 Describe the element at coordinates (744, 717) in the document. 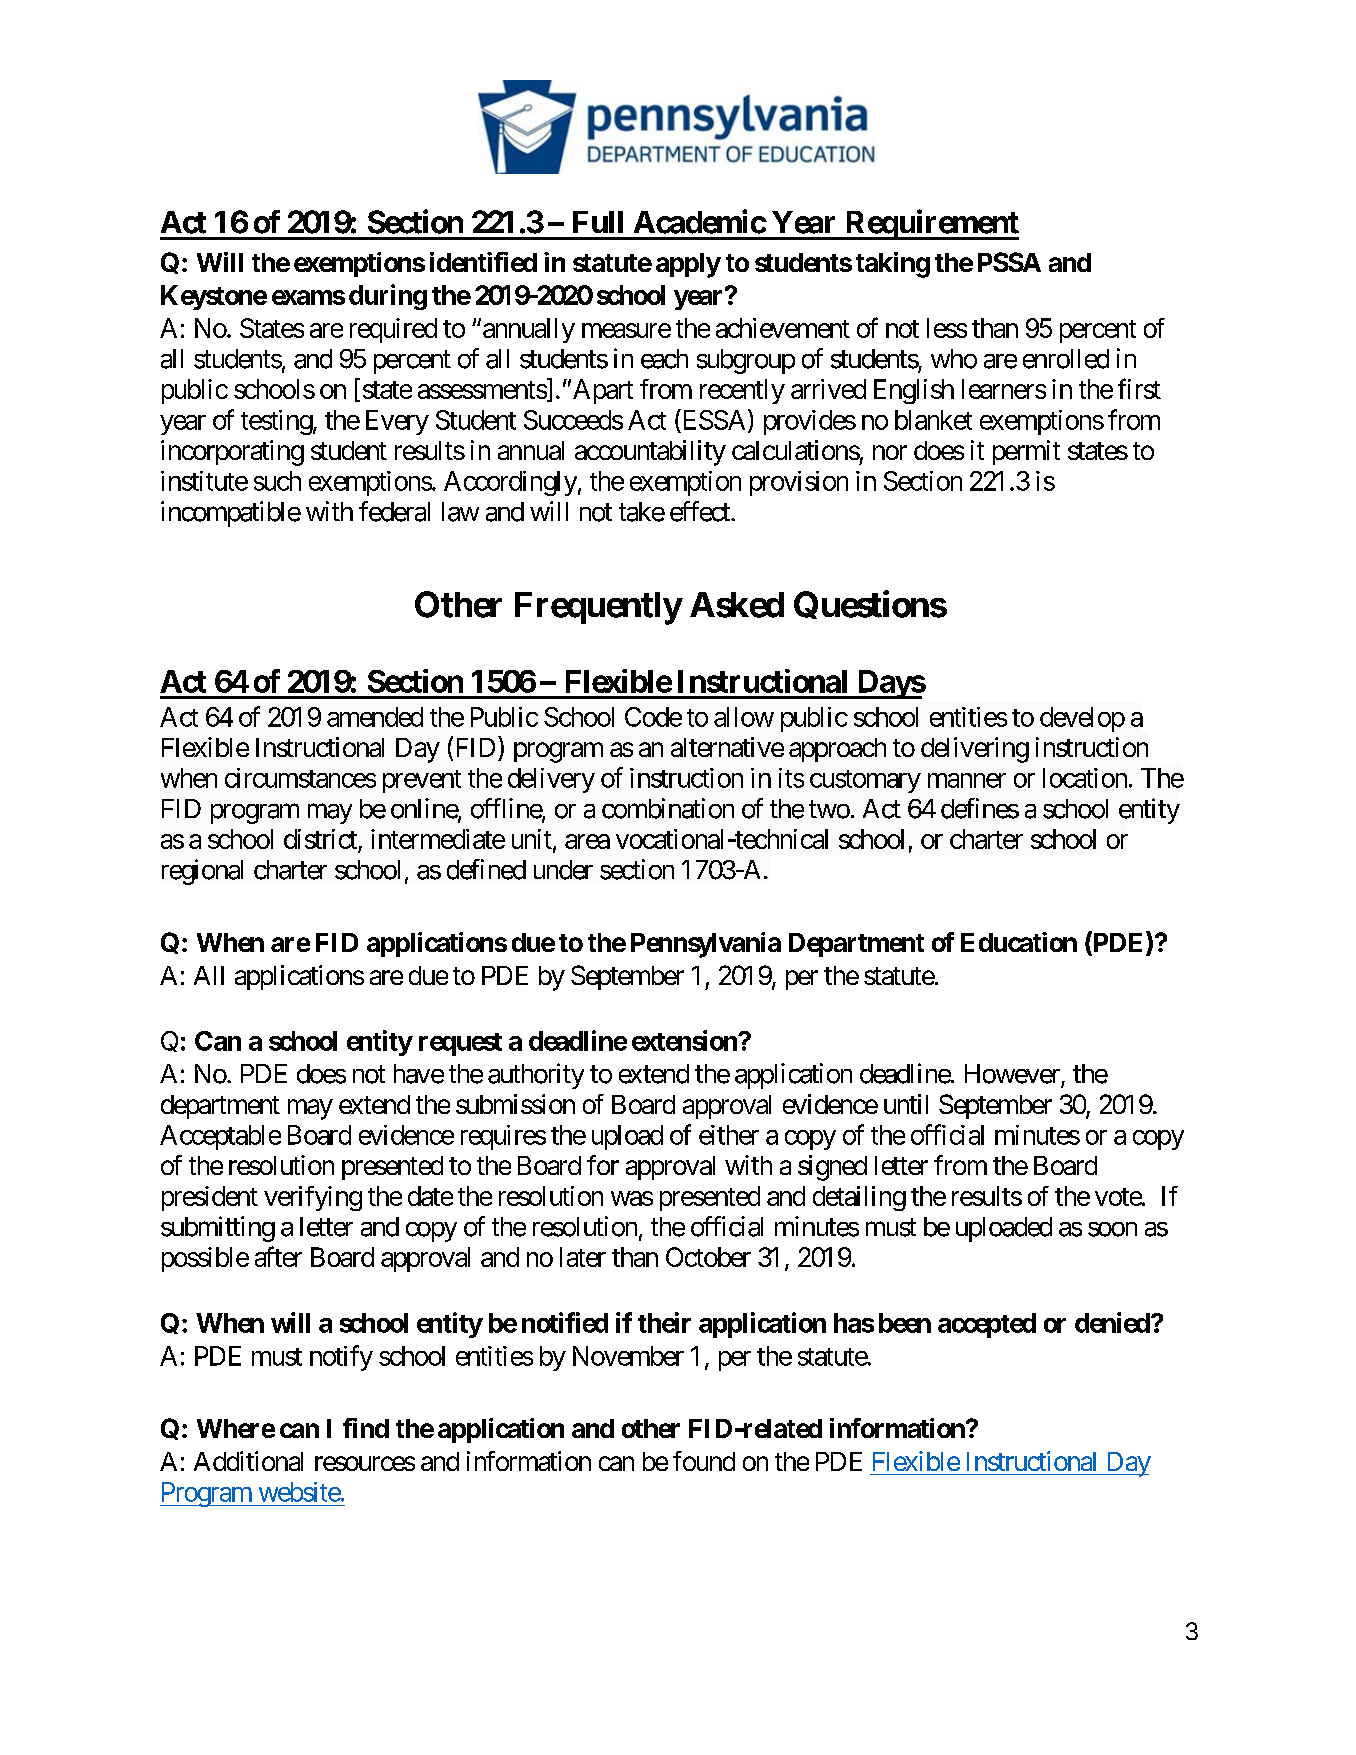

I see `allow` at that location.
